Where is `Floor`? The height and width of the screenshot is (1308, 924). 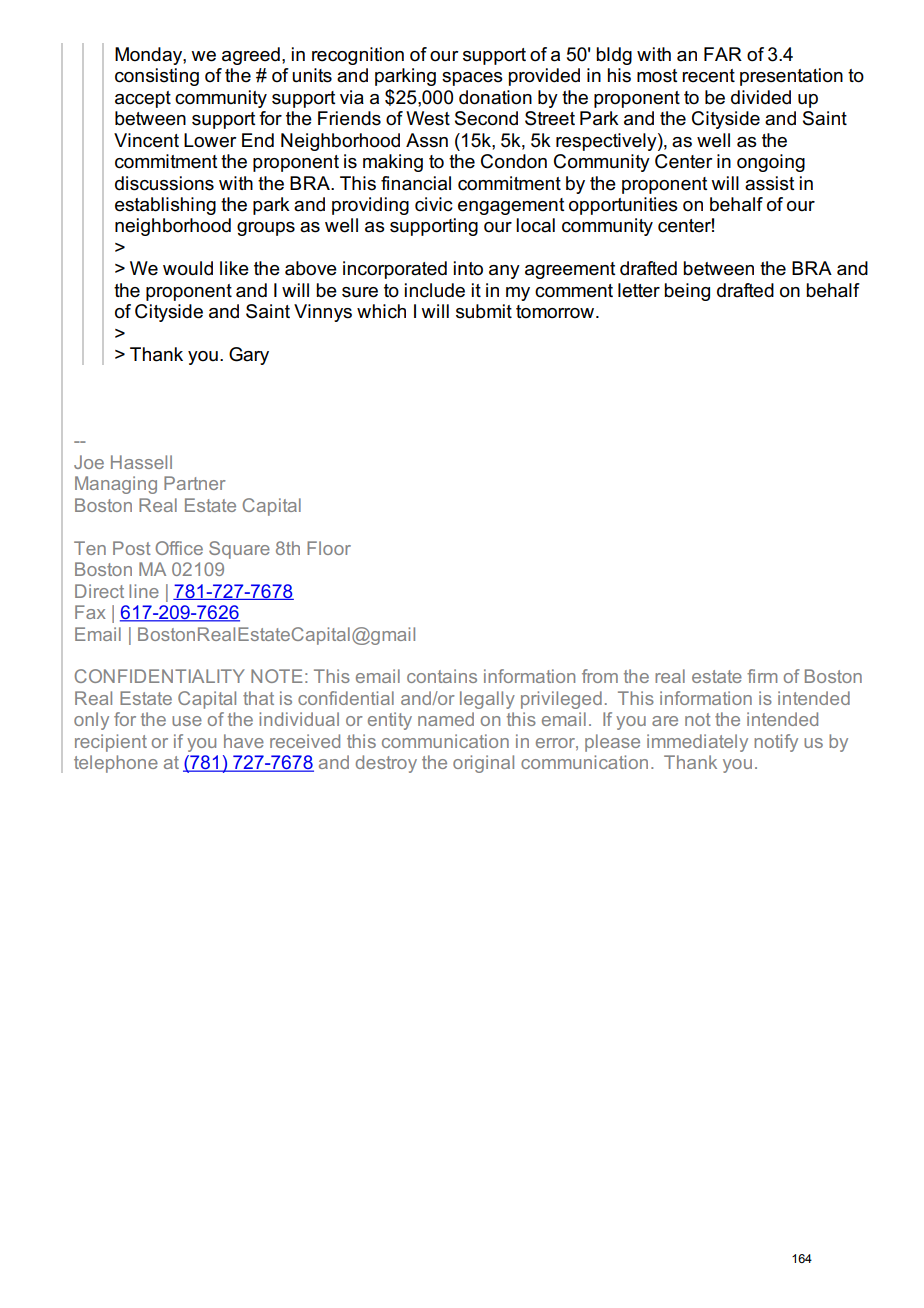 Floor is located at coordinates (329, 548).
